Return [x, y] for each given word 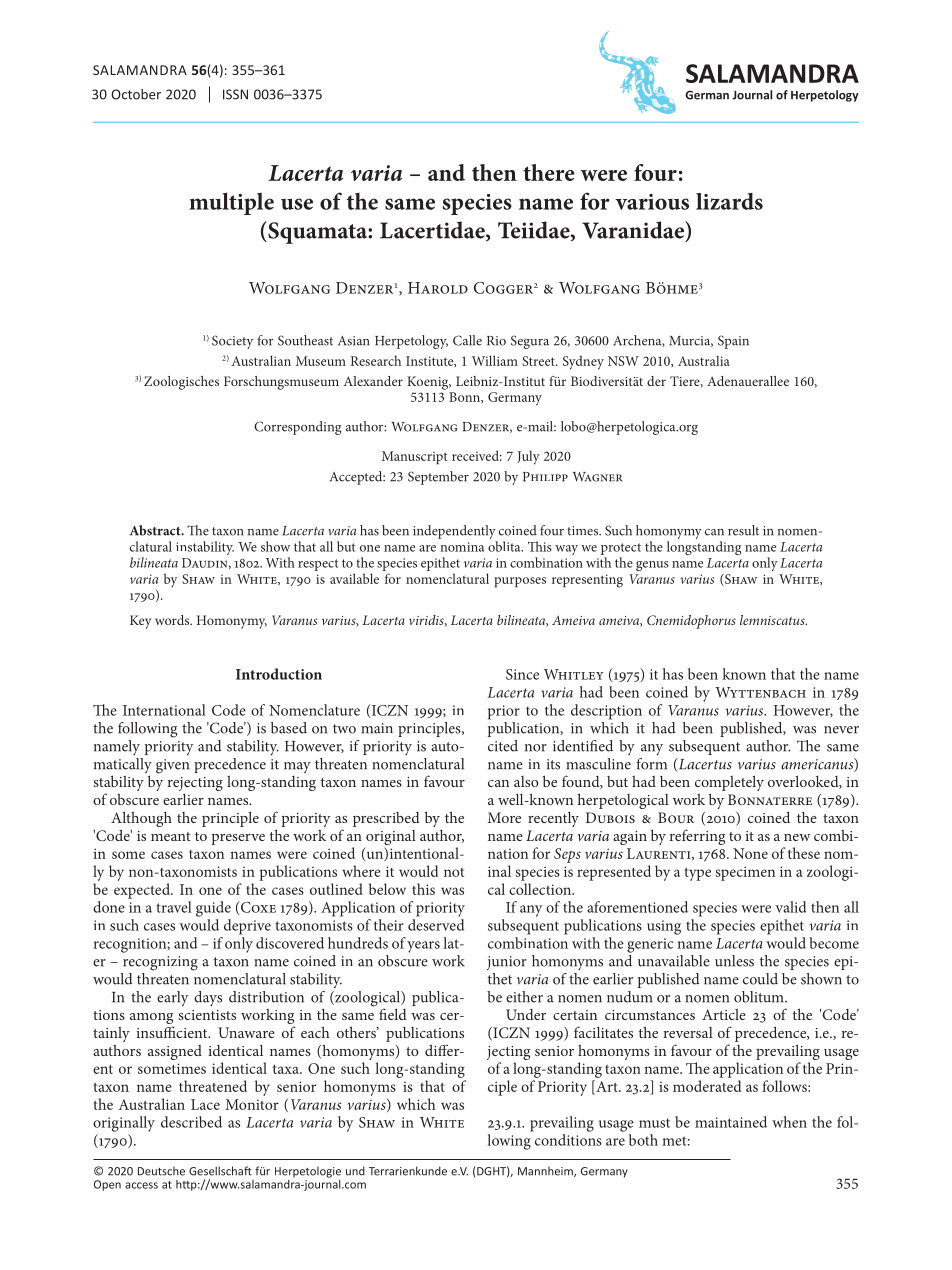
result [743, 530]
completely [729, 784]
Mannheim [546, 1171]
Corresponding [297, 428]
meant [171, 836]
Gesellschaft [220, 1171]
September [438, 478]
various [652, 202]
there [549, 172]
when [789, 1122]
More [504, 817]
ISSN [235, 94]
